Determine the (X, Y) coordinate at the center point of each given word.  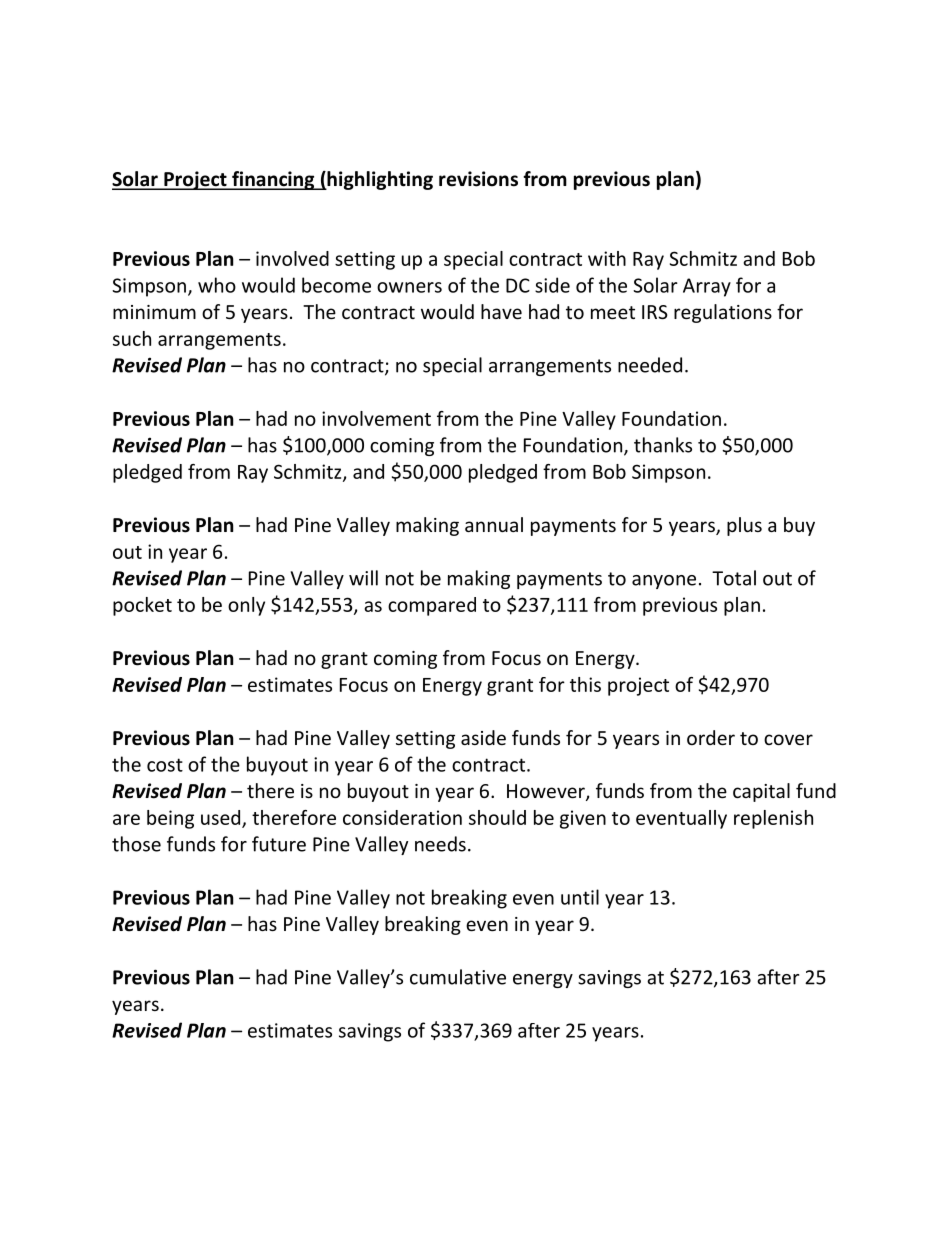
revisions (478, 179)
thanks (663, 445)
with (607, 258)
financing (273, 180)
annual (494, 524)
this (585, 684)
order (711, 737)
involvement (376, 418)
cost (165, 765)
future (279, 844)
